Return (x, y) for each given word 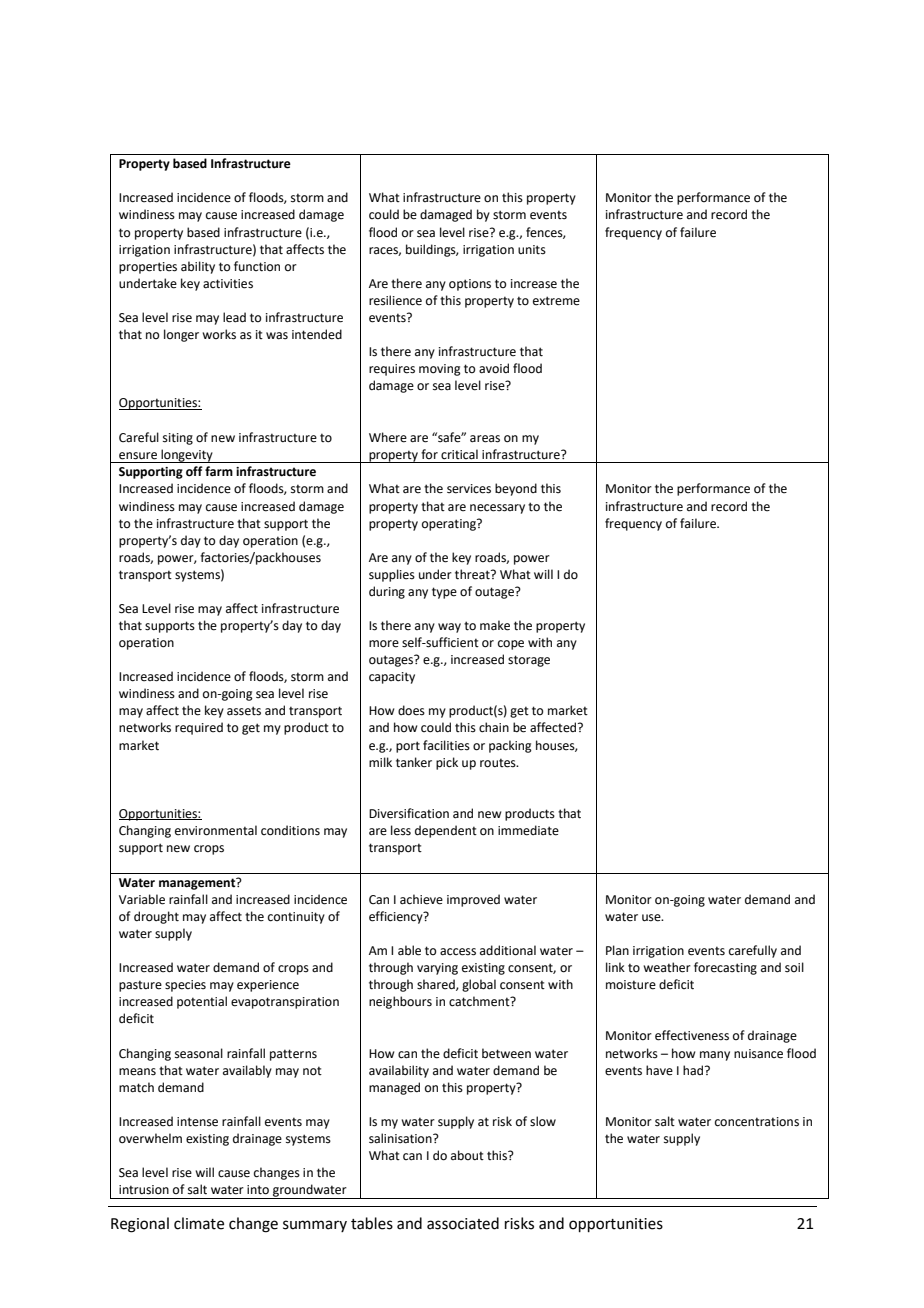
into (258, 1190)
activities (228, 284)
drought (156, 917)
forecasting (725, 968)
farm (219, 471)
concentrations (757, 1122)
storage (529, 661)
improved (473, 900)
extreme (556, 301)
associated (463, 1223)
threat (473, 574)
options (470, 285)
